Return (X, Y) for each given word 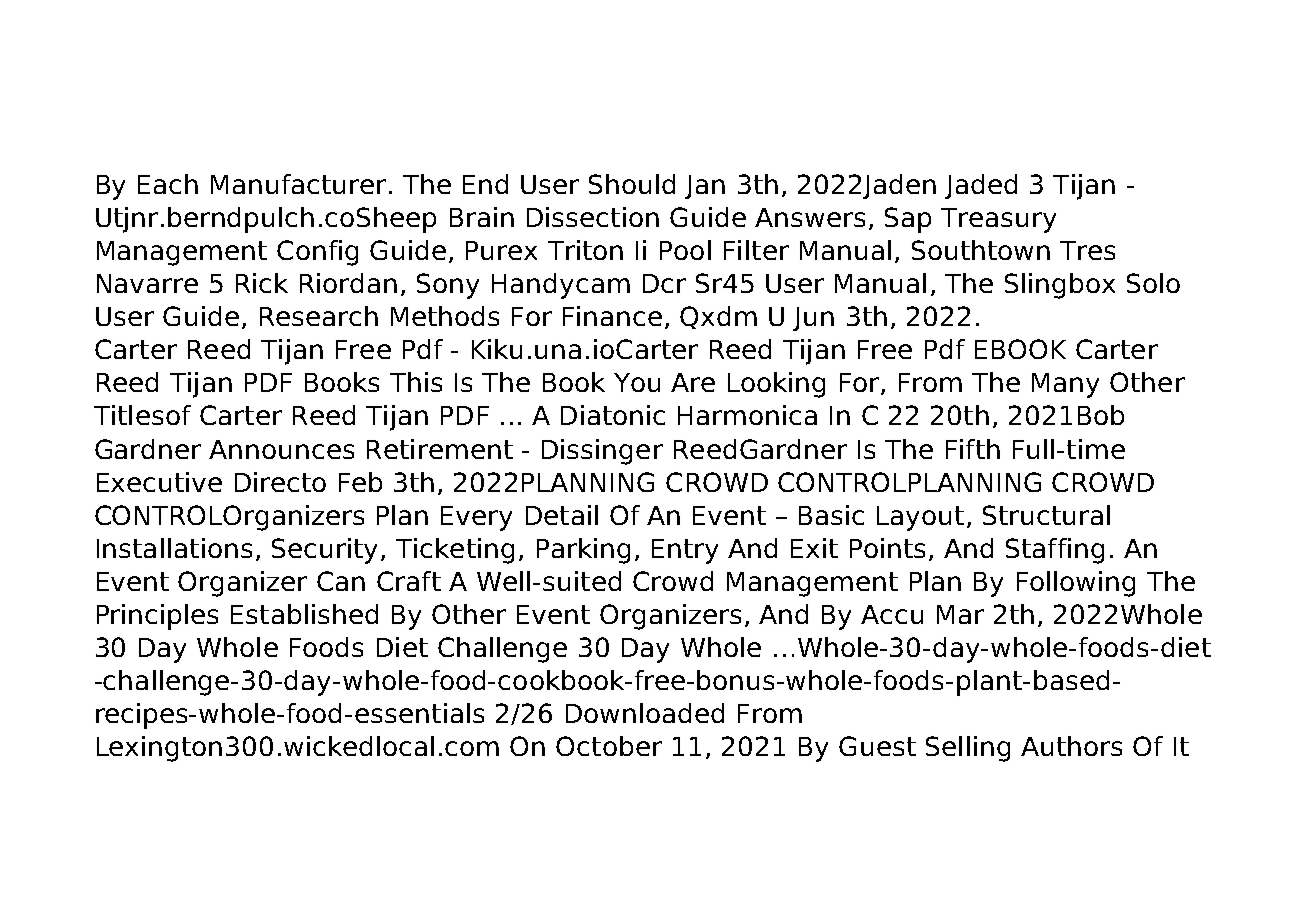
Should (632, 184)
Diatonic (613, 415)
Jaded (981, 186)
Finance (612, 316)
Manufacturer (298, 184)
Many (1065, 385)
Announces (281, 449)
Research (319, 316)
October (609, 746)
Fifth (973, 449)
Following (1076, 584)
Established (304, 614)
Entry (685, 551)
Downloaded (645, 713)
